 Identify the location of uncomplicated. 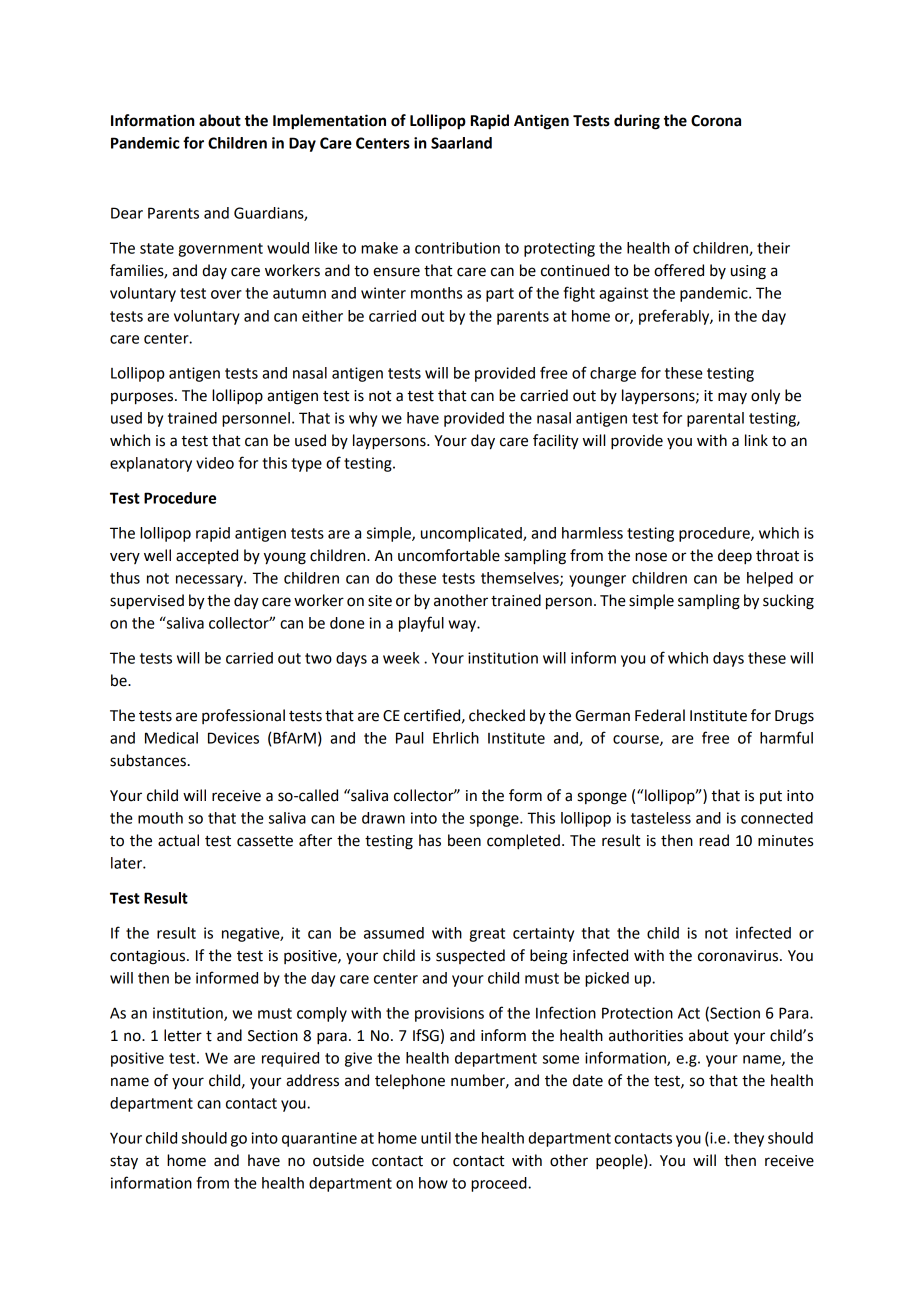
(472, 534).
